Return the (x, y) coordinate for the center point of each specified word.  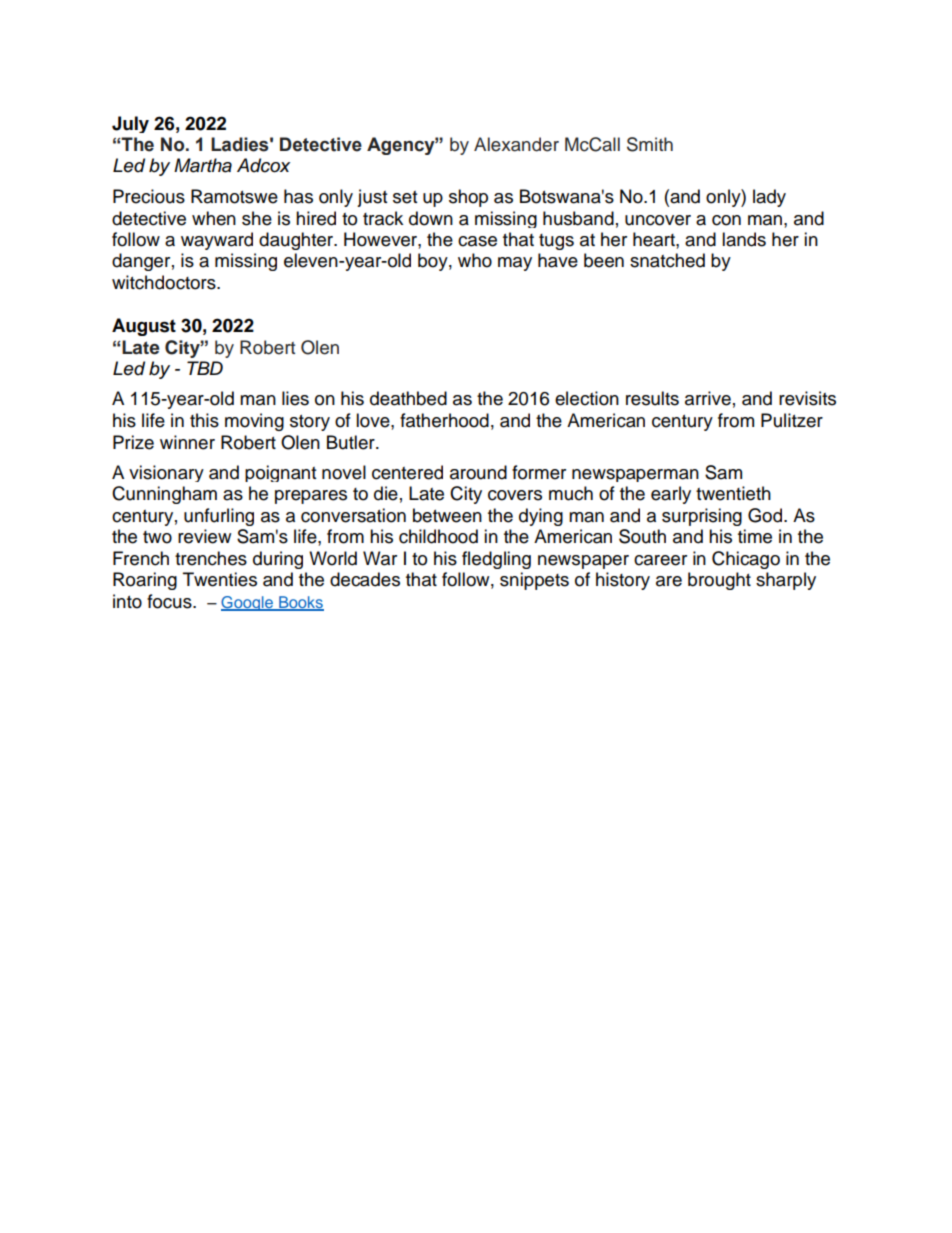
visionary (166, 473)
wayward (217, 241)
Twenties (220, 579)
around (478, 472)
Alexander (516, 144)
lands (744, 239)
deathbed (408, 398)
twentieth (733, 493)
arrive (708, 398)
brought (719, 581)
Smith (650, 144)
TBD (205, 368)
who (475, 260)
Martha (203, 165)
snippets (534, 581)
